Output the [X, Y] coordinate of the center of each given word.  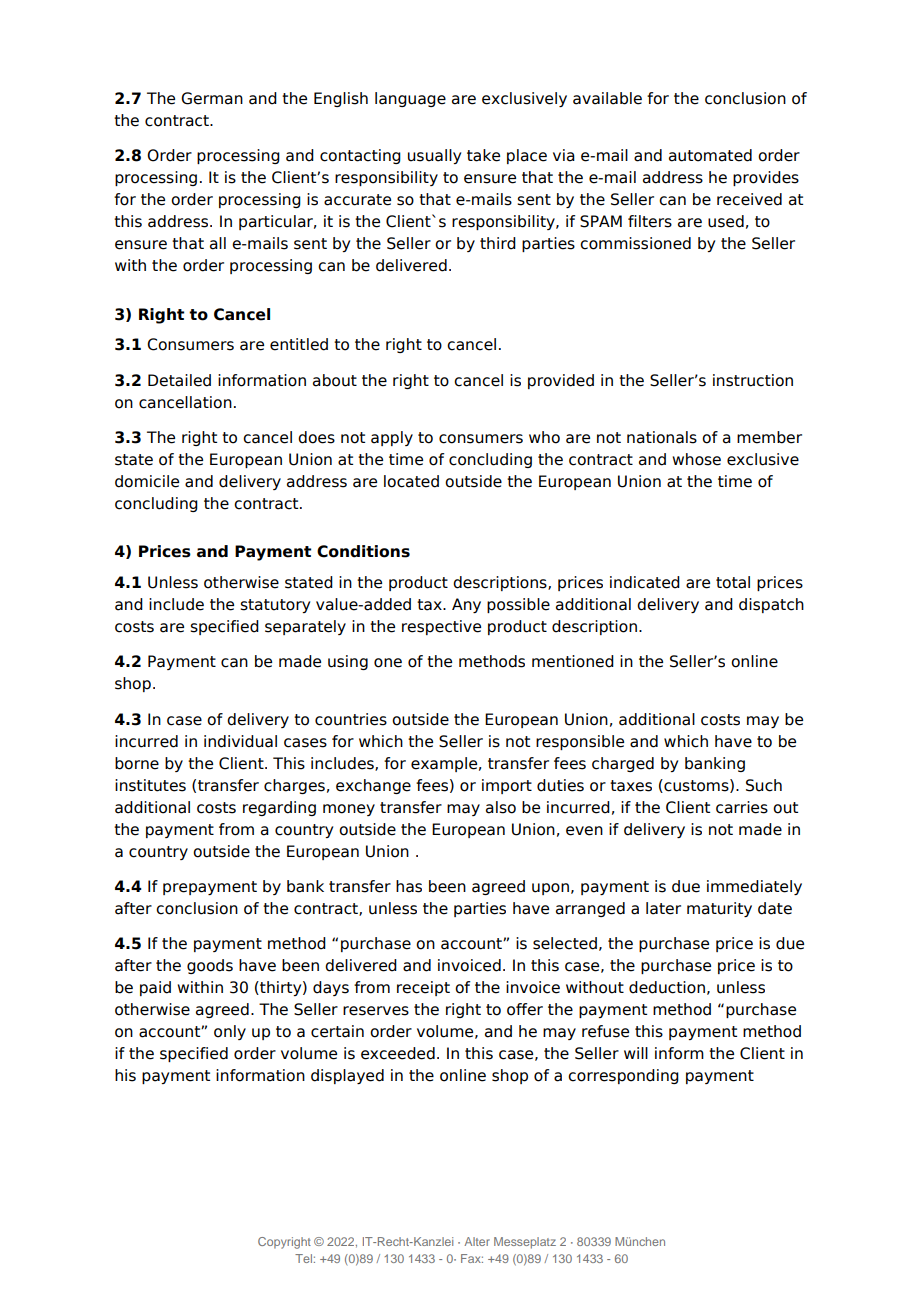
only [230, 1032]
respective [441, 627]
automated [710, 155]
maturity [719, 909]
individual [240, 741]
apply [392, 438]
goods [210, 966]
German [212, 98]
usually [434, 156]
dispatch [771, 605]
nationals [662, 437]
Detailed [179, 380]
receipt [423, 988]
